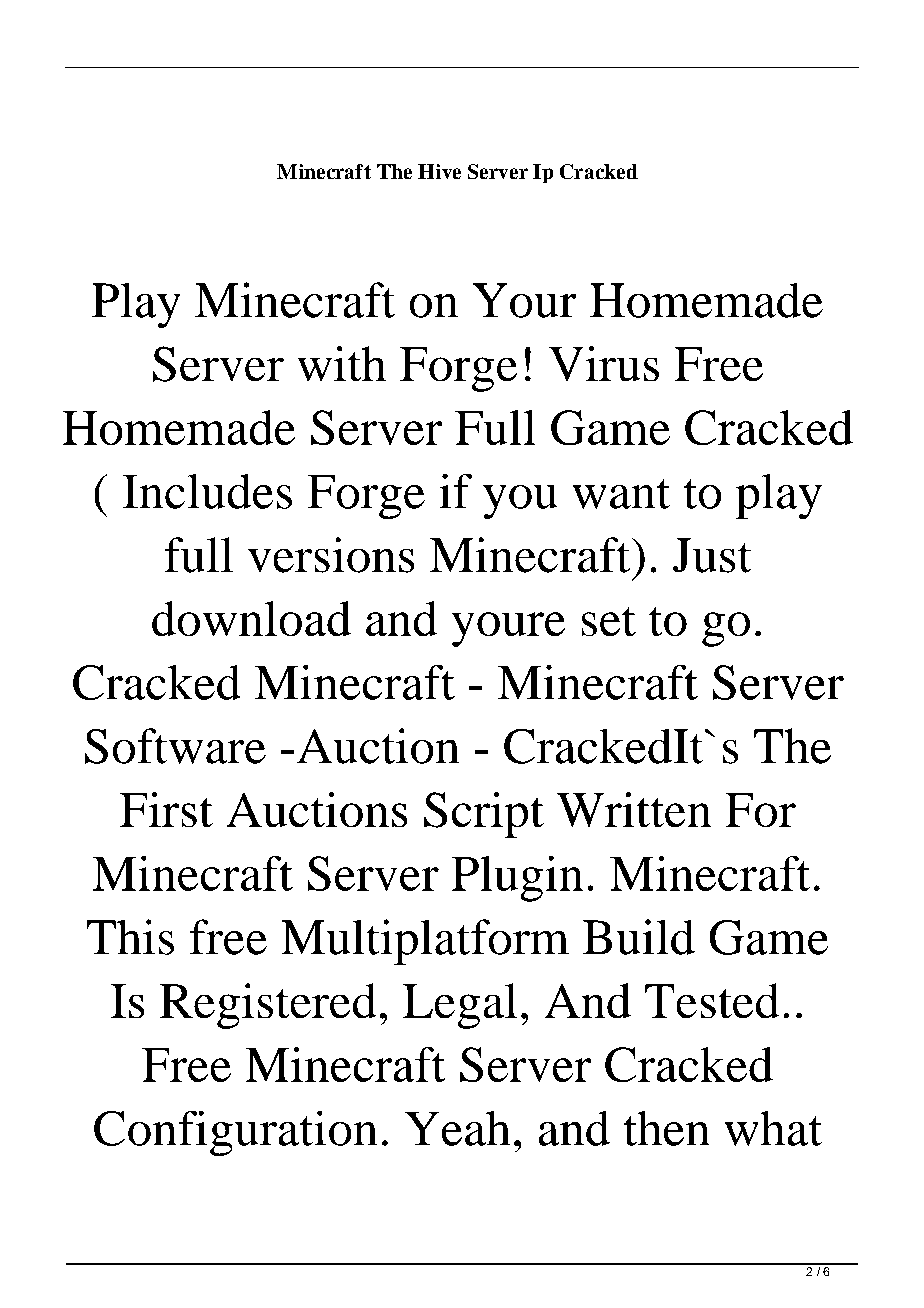 Image resolution: width=924 pixels, height=1308 pixels. I want to click on First, so click(166, 809).
